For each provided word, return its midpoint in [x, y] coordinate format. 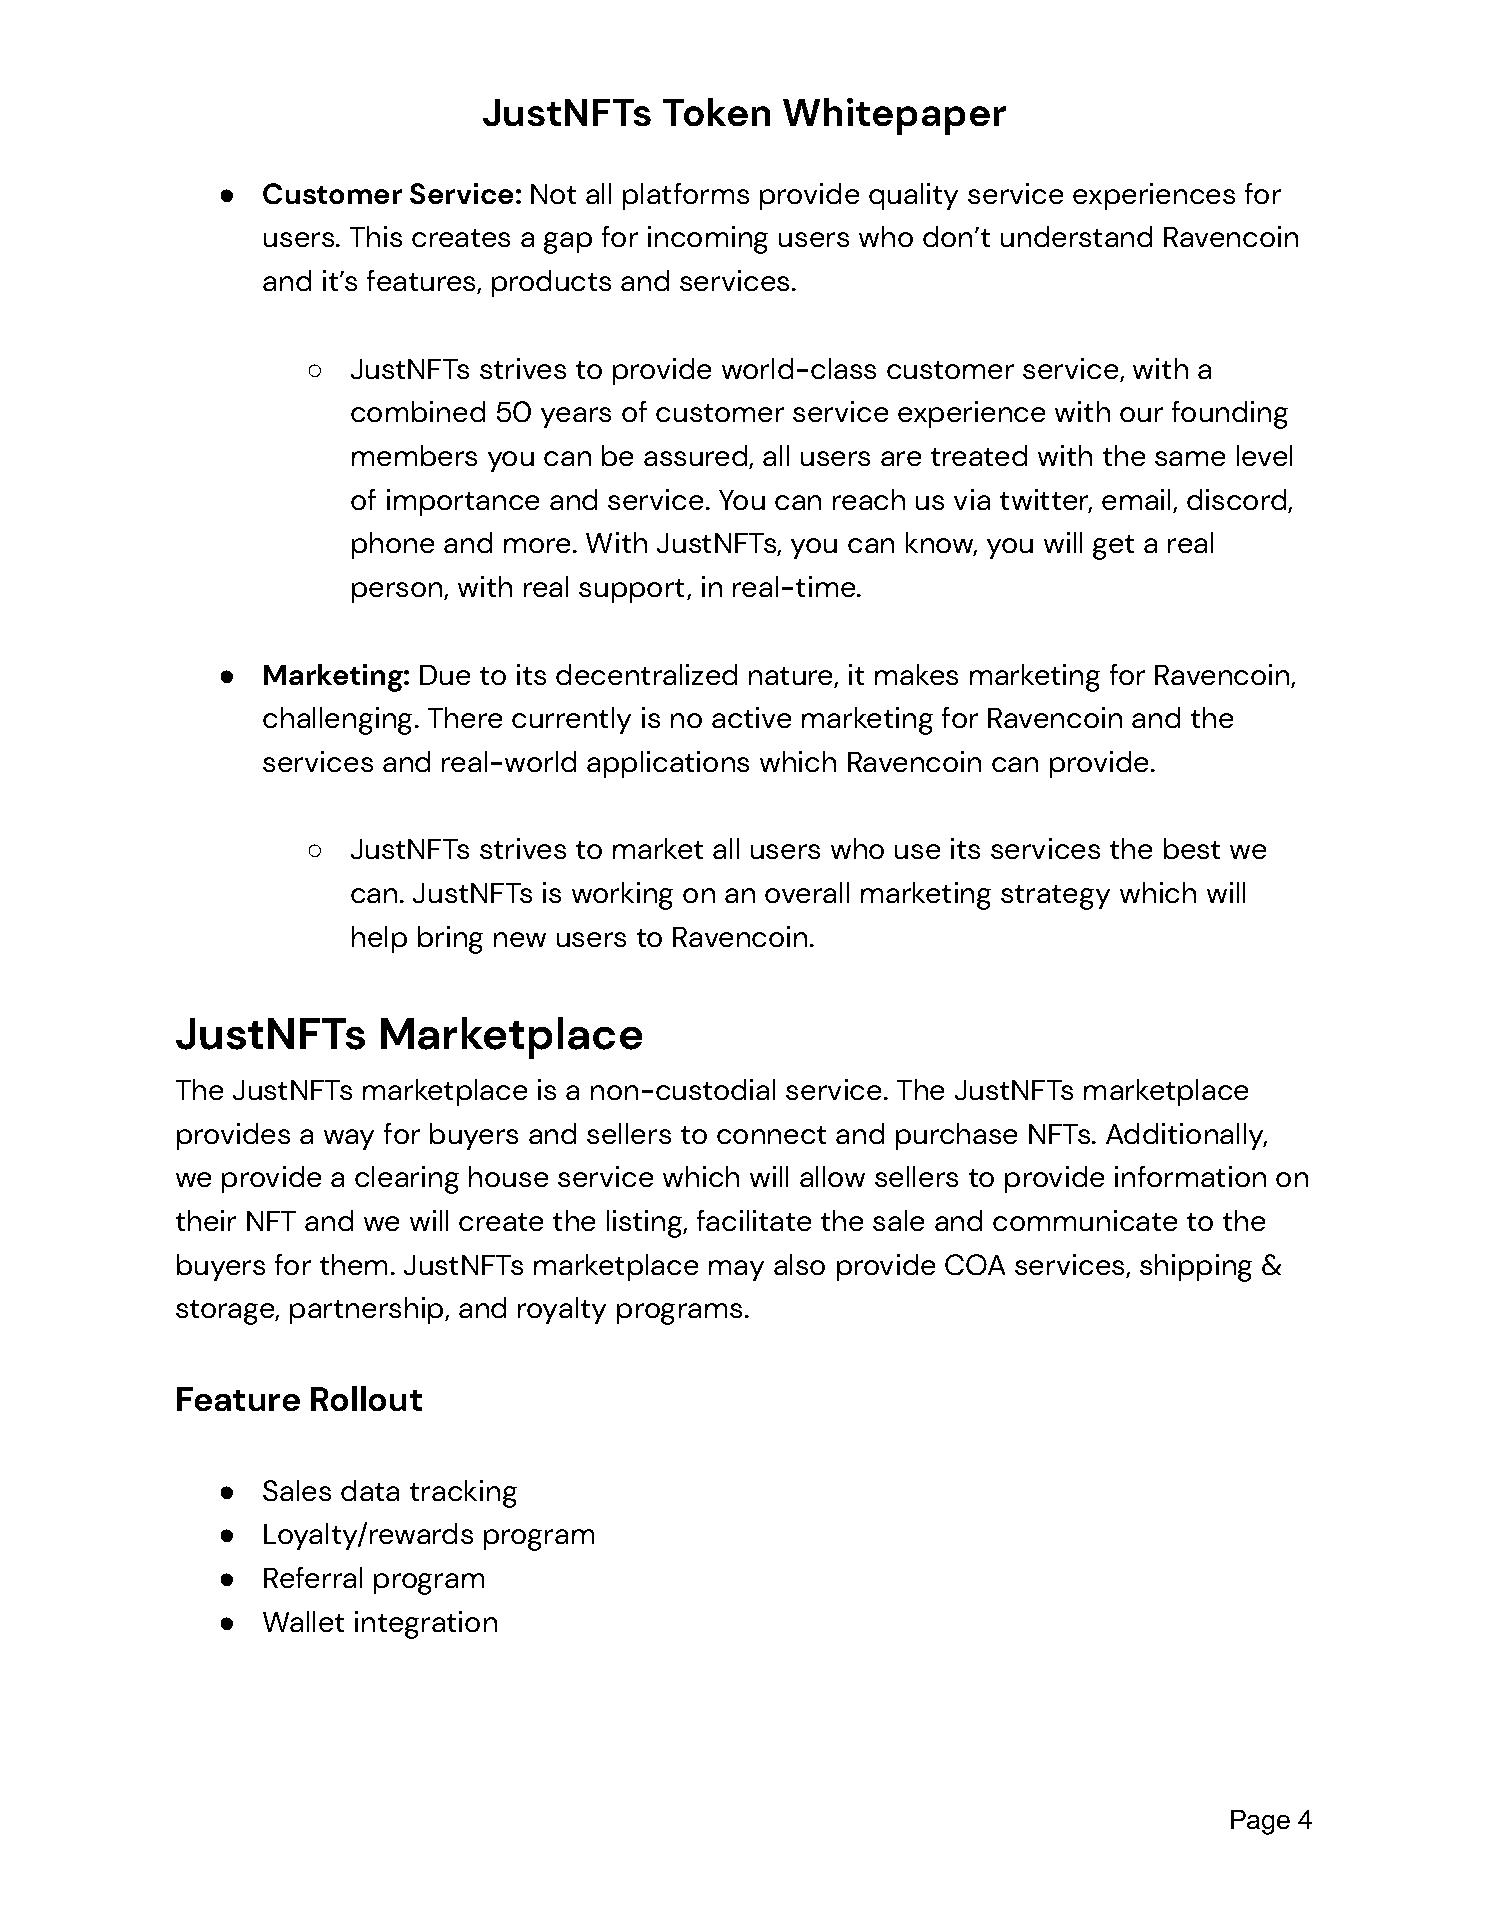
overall [807, 892]
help [379, 939]
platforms [686, 196]
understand [1076, 236]
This [376, 236]
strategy [1055, 897]
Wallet [303, 1621]
